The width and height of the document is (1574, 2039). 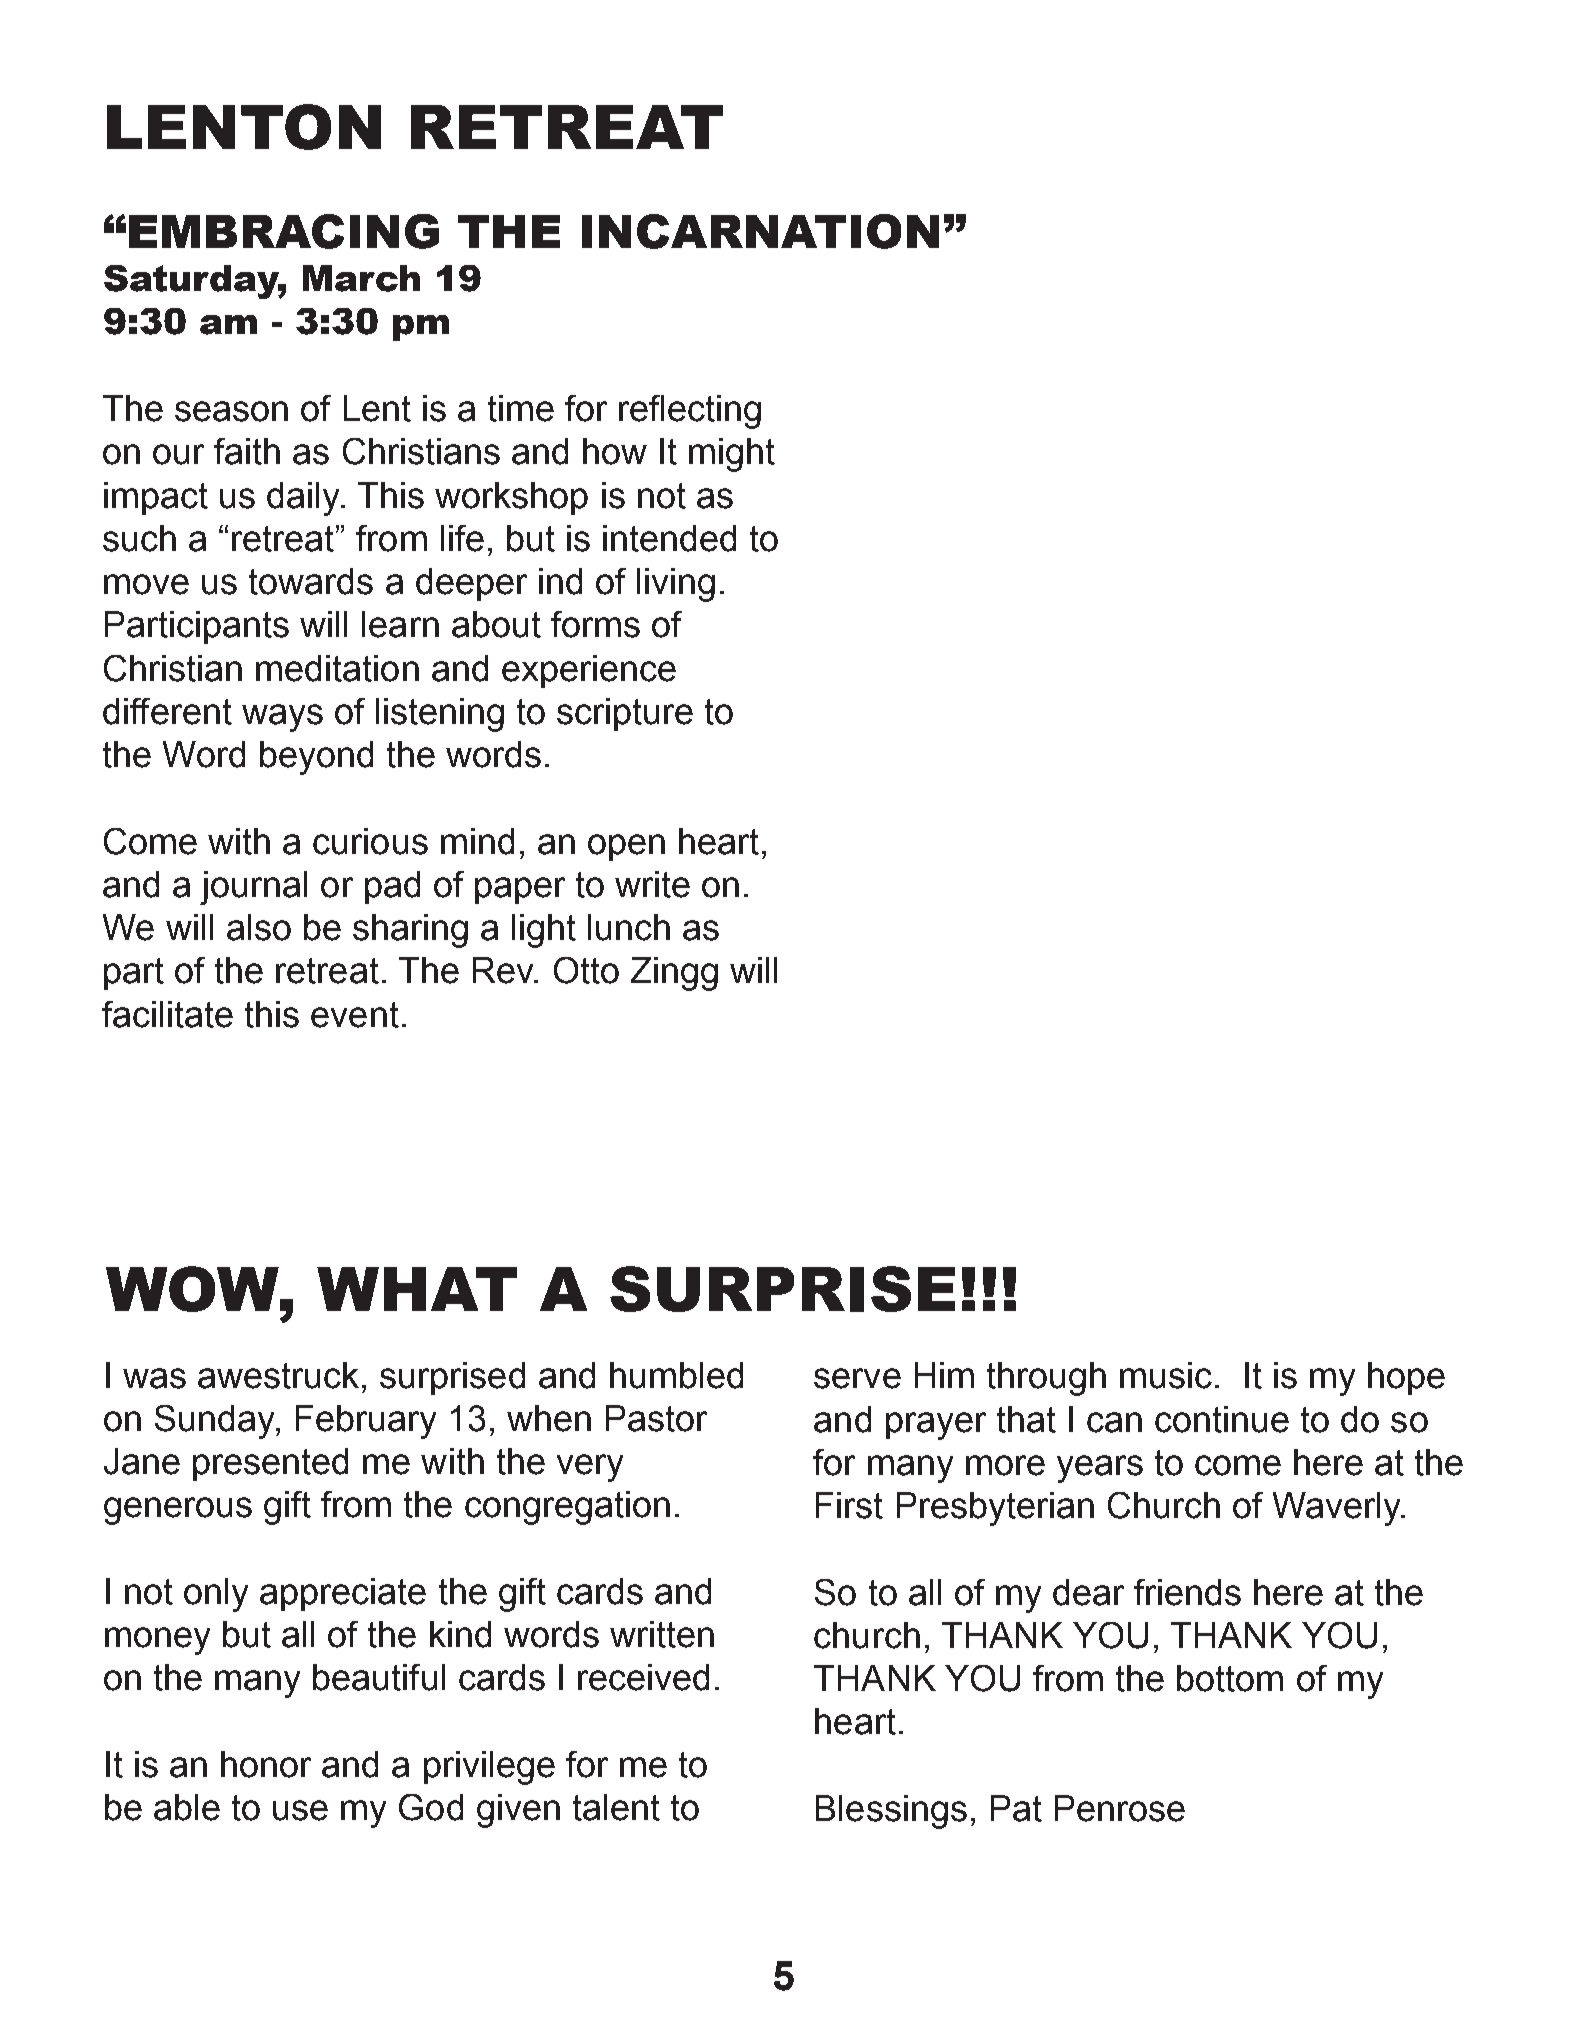 What do you see at coordinates (891, 1812) in the document?
I see `Blessings` at bounding box center [891, 1812].
